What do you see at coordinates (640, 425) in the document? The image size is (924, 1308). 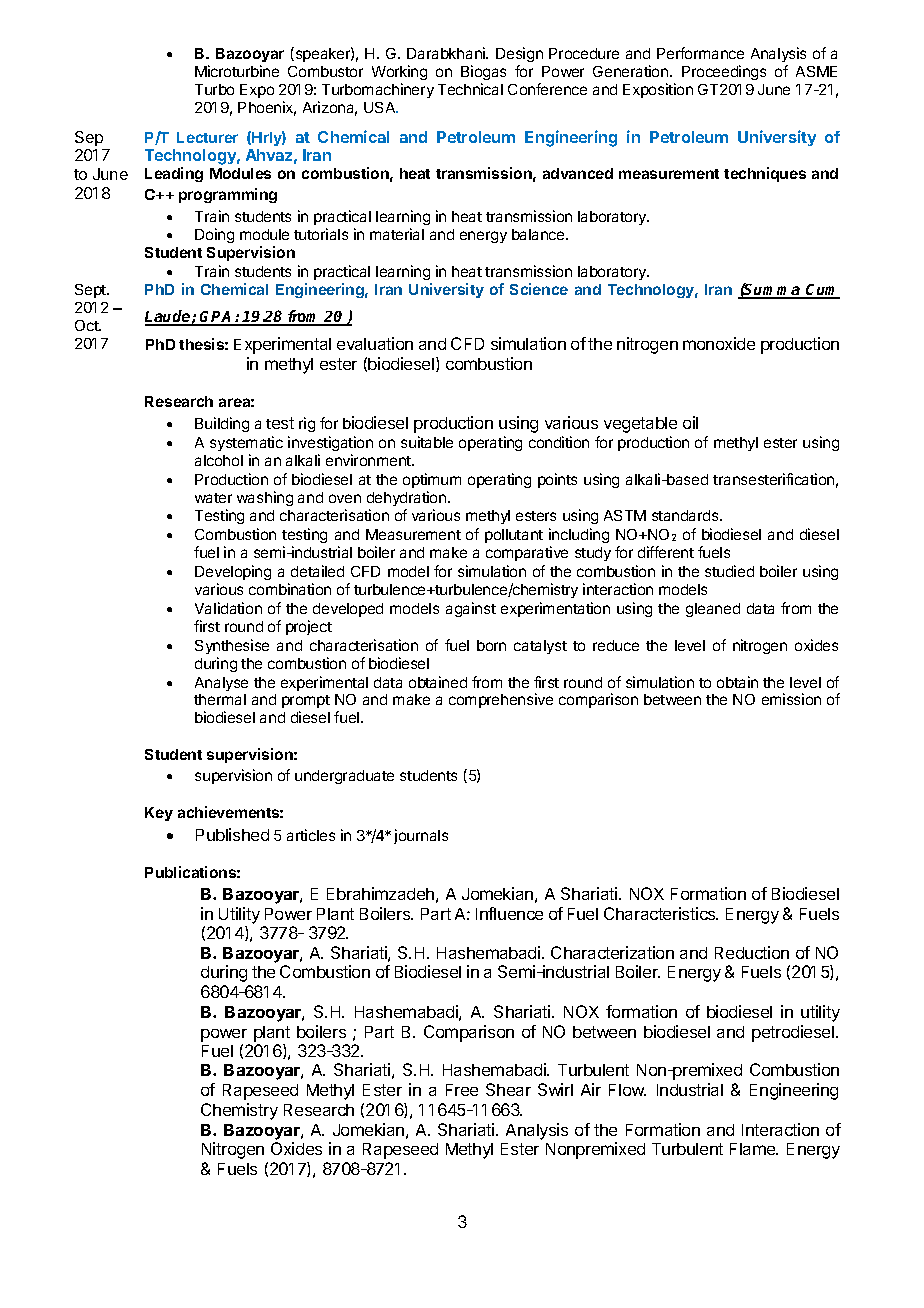 I see `vegetable` at bounding box center [640, 425].
